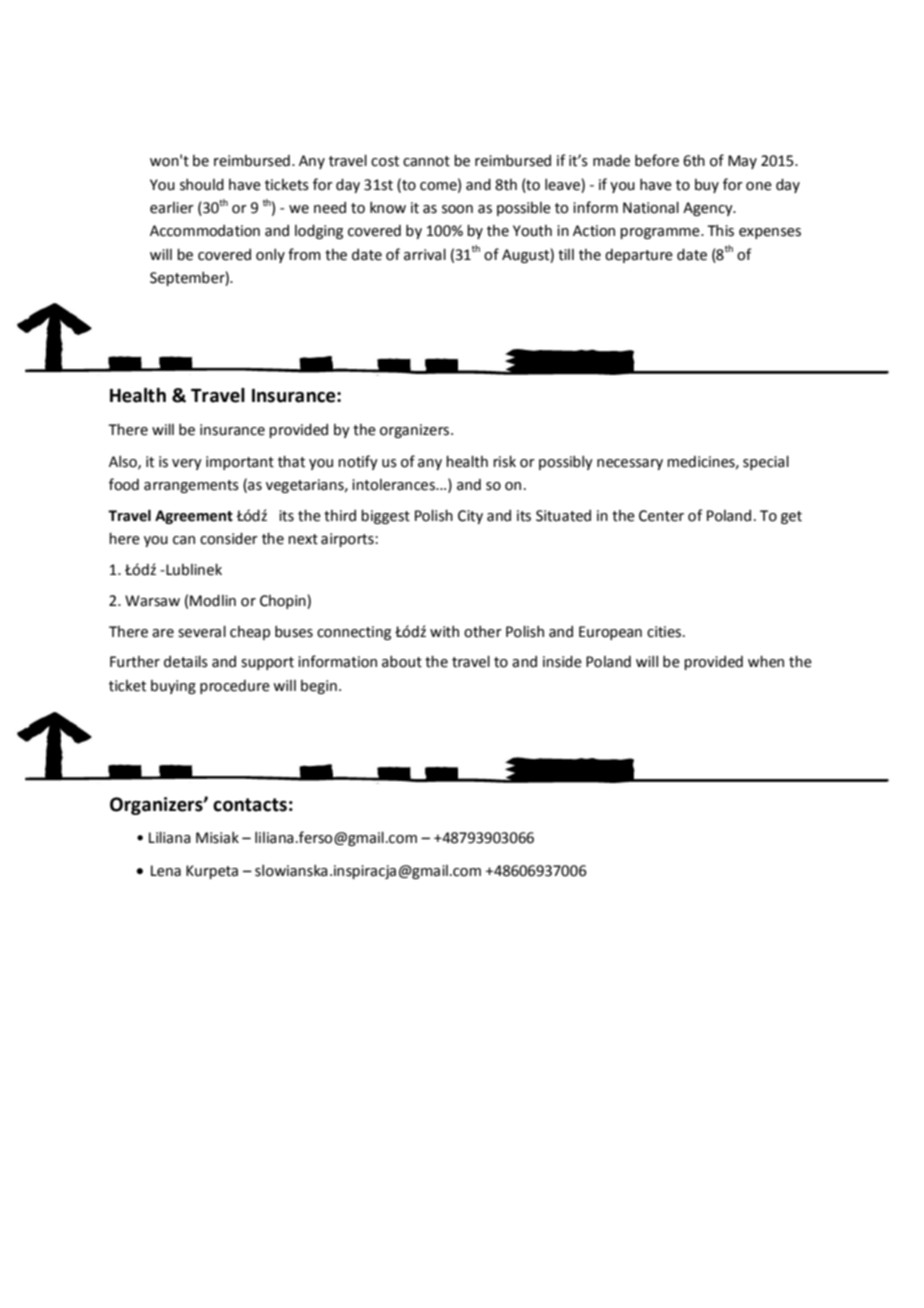  I want to click on when, so click(766, 662).
